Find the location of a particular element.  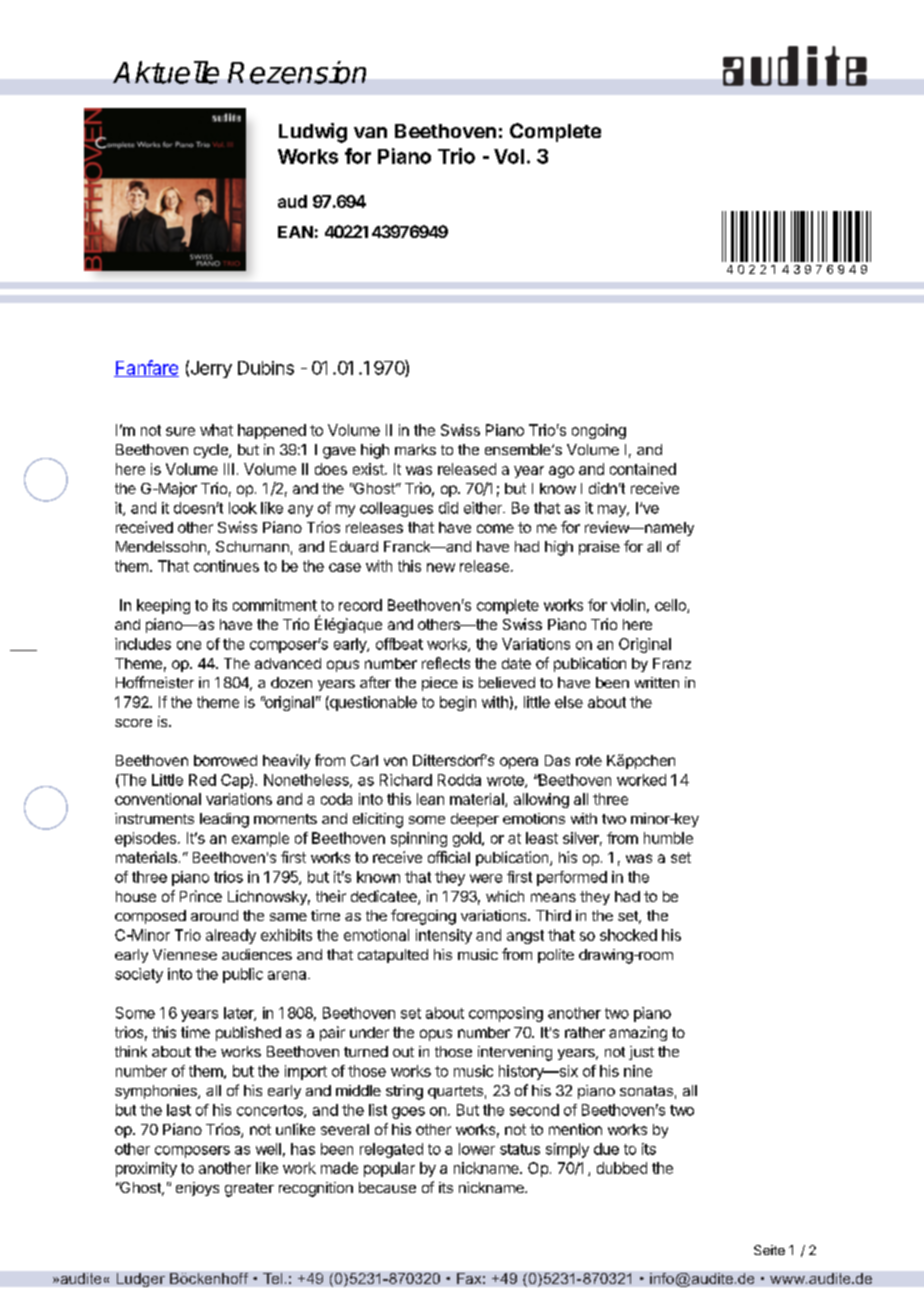

because is located at coordinates (387, 1187).
